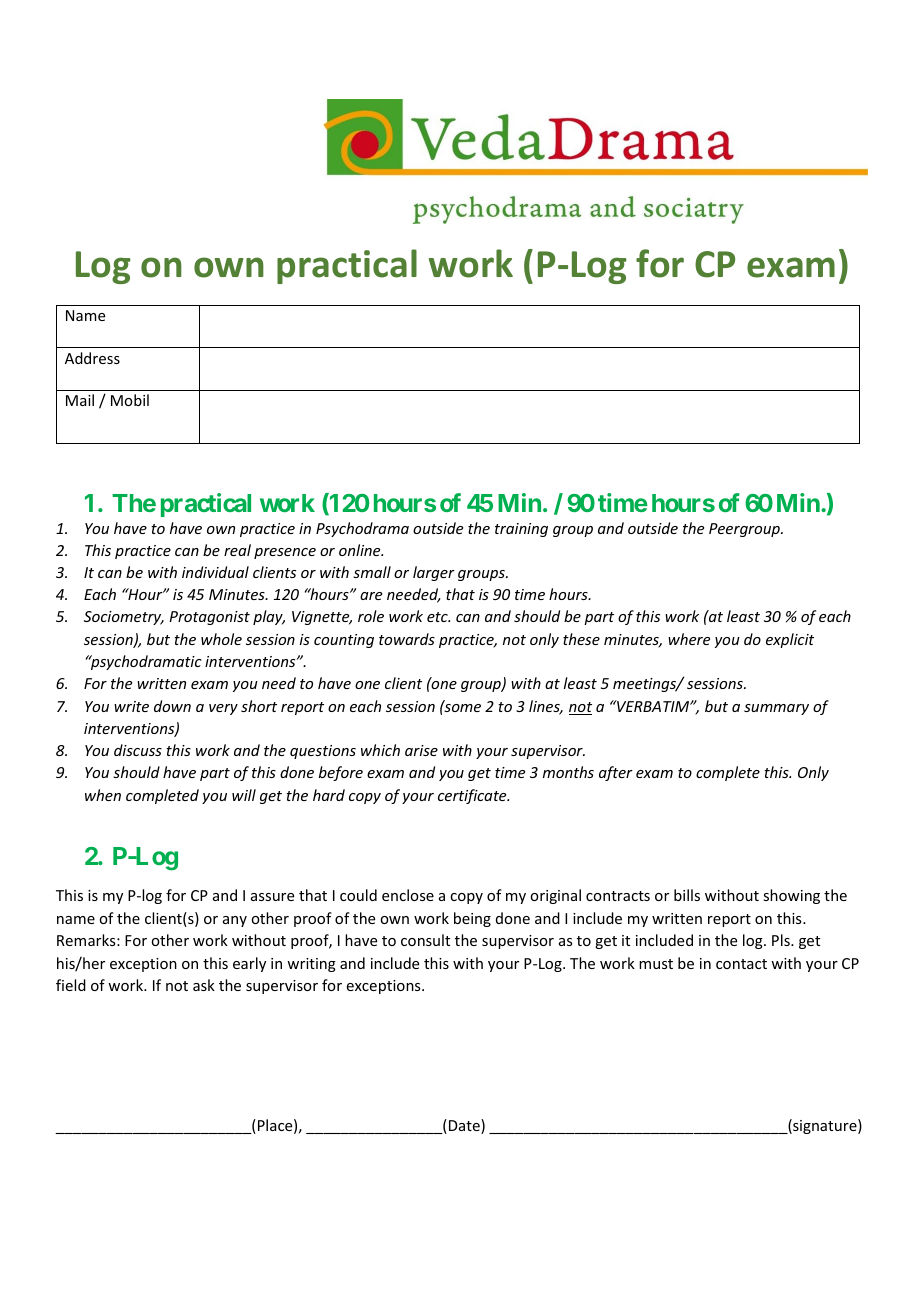  Describe the element at coordinates (425, 940) in the image. I see `consult` at that location.
